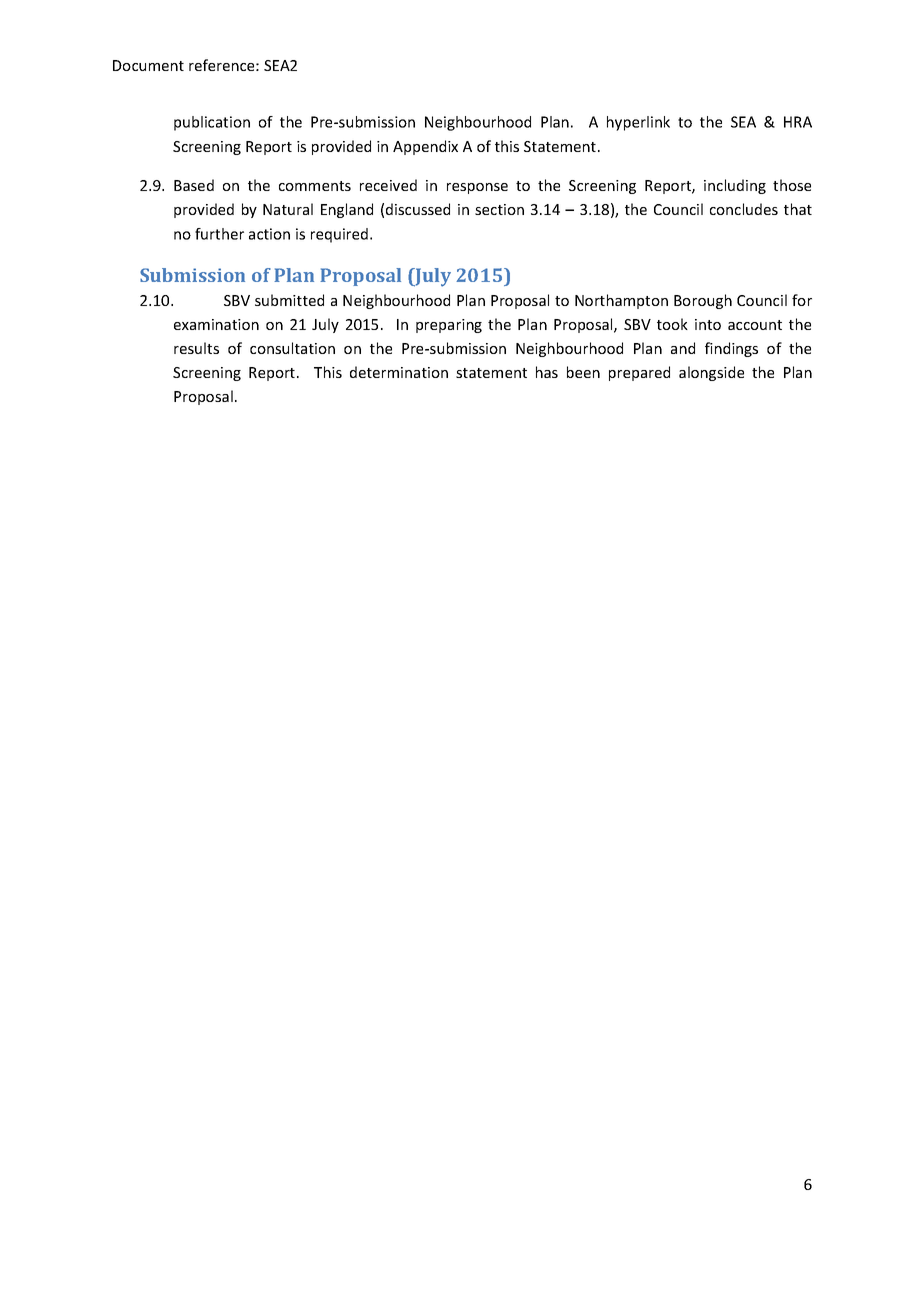 The image size is (924, 1308). What do you see at coordinates (711, 373) in the screenshot?
I see `alongside` at bounding box center [711, 373].
